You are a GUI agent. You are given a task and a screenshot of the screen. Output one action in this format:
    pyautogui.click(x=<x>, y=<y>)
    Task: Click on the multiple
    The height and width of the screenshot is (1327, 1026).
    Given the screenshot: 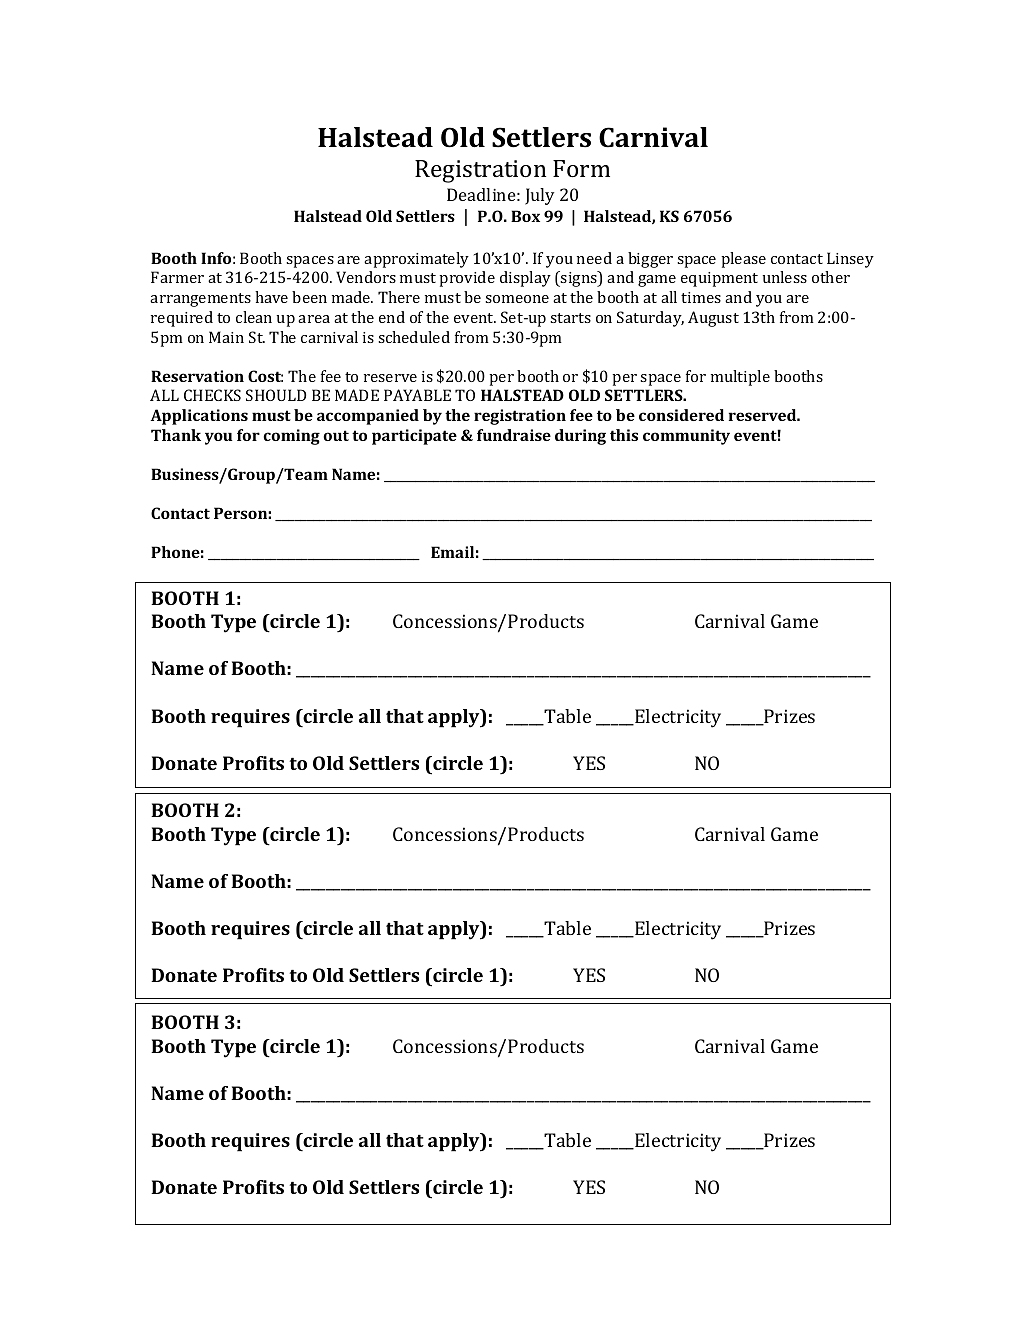 What is the action you would take?
    pyautogui.click(x=740, y=378)
